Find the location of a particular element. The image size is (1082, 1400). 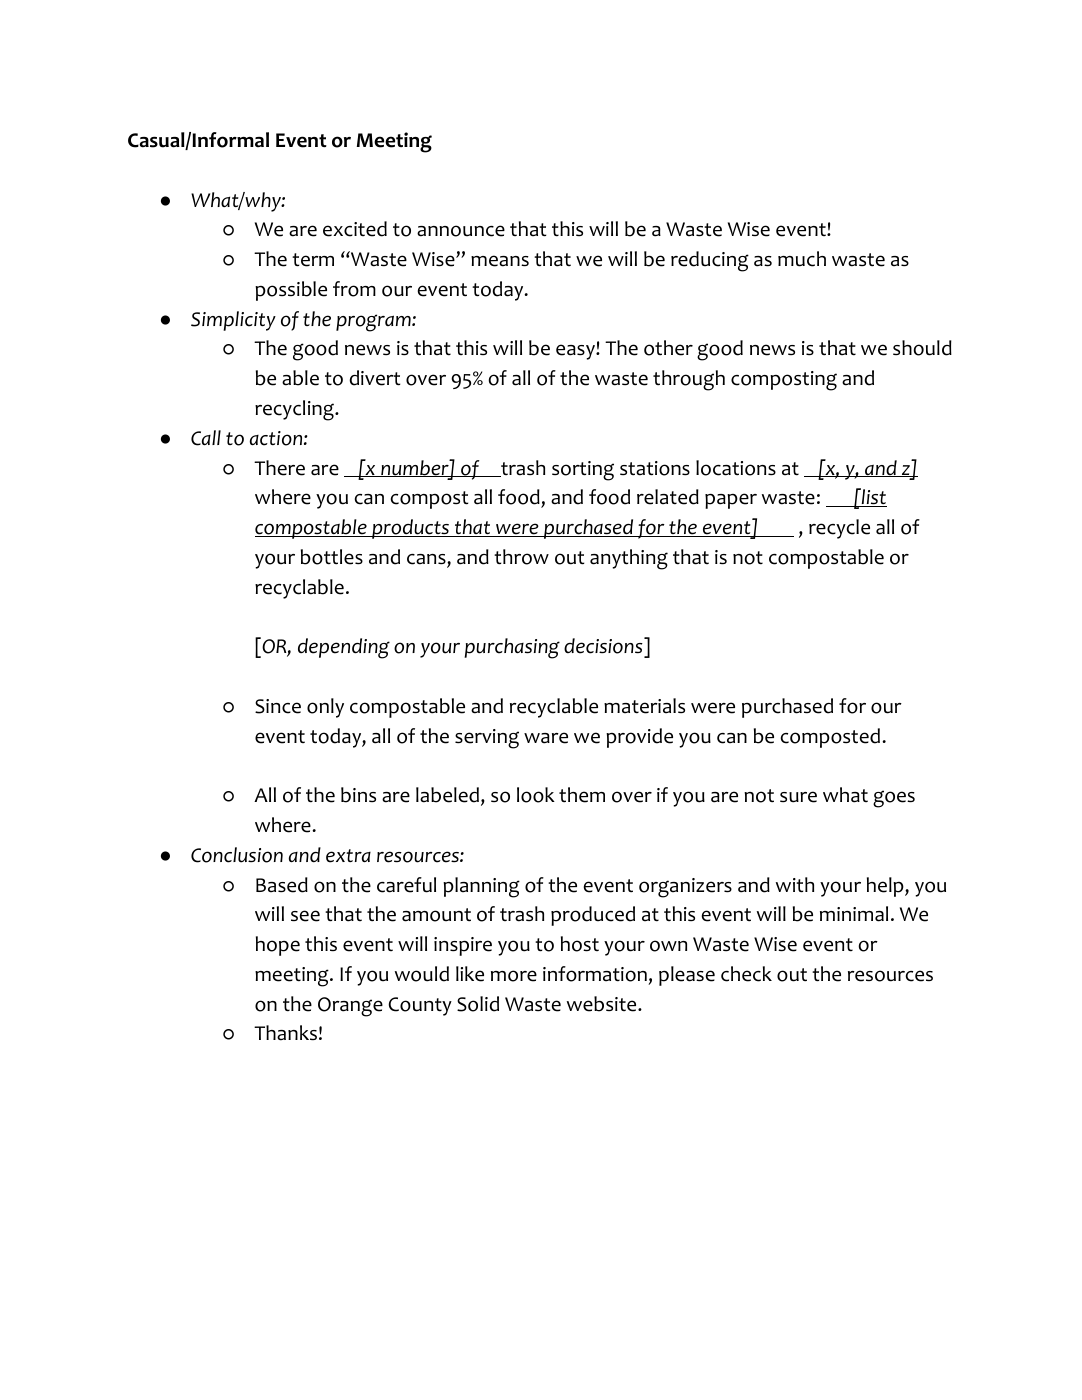

check is located at coordinates (746, 974).
